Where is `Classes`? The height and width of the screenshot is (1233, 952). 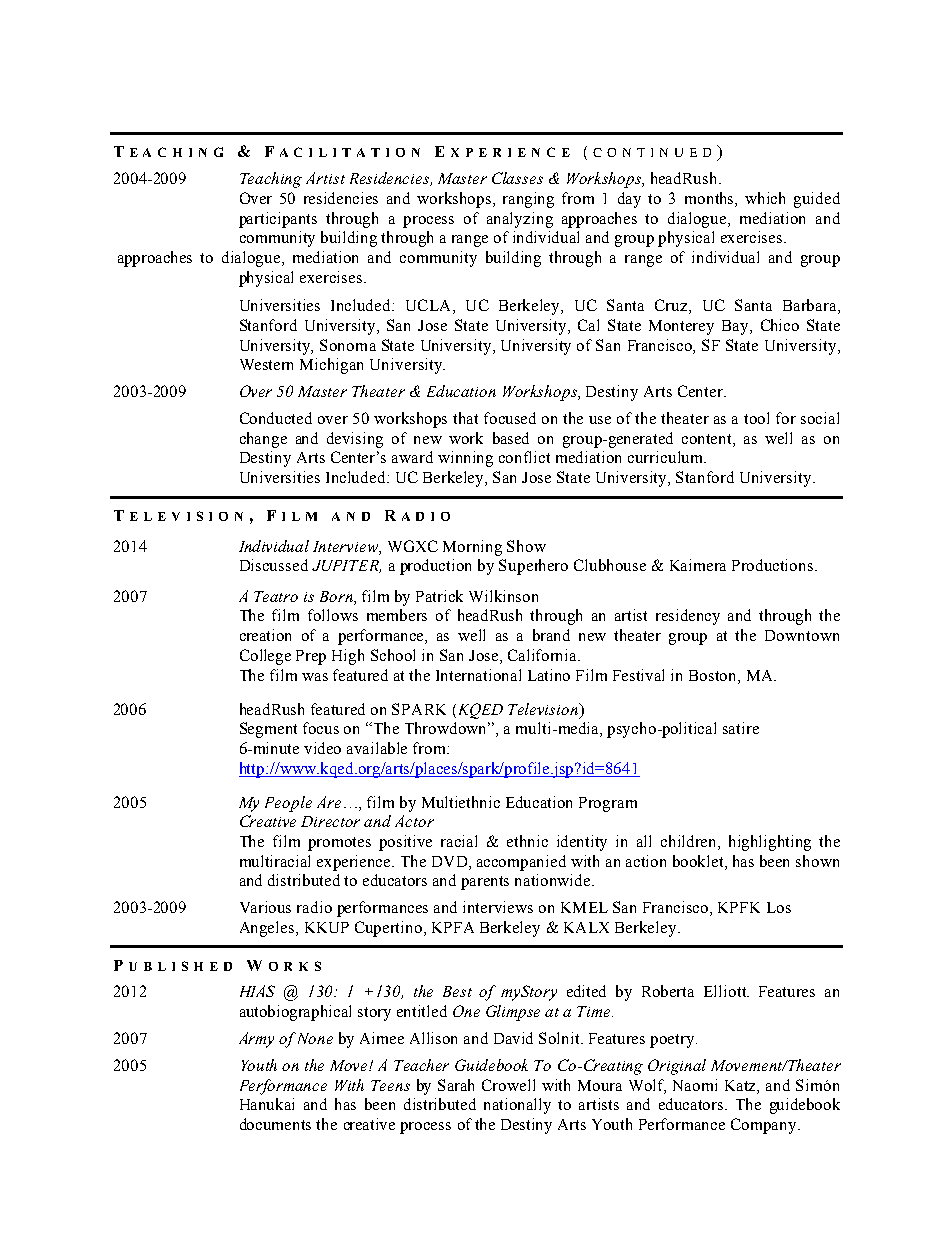
Classes is located at coordinates (517, 178).
